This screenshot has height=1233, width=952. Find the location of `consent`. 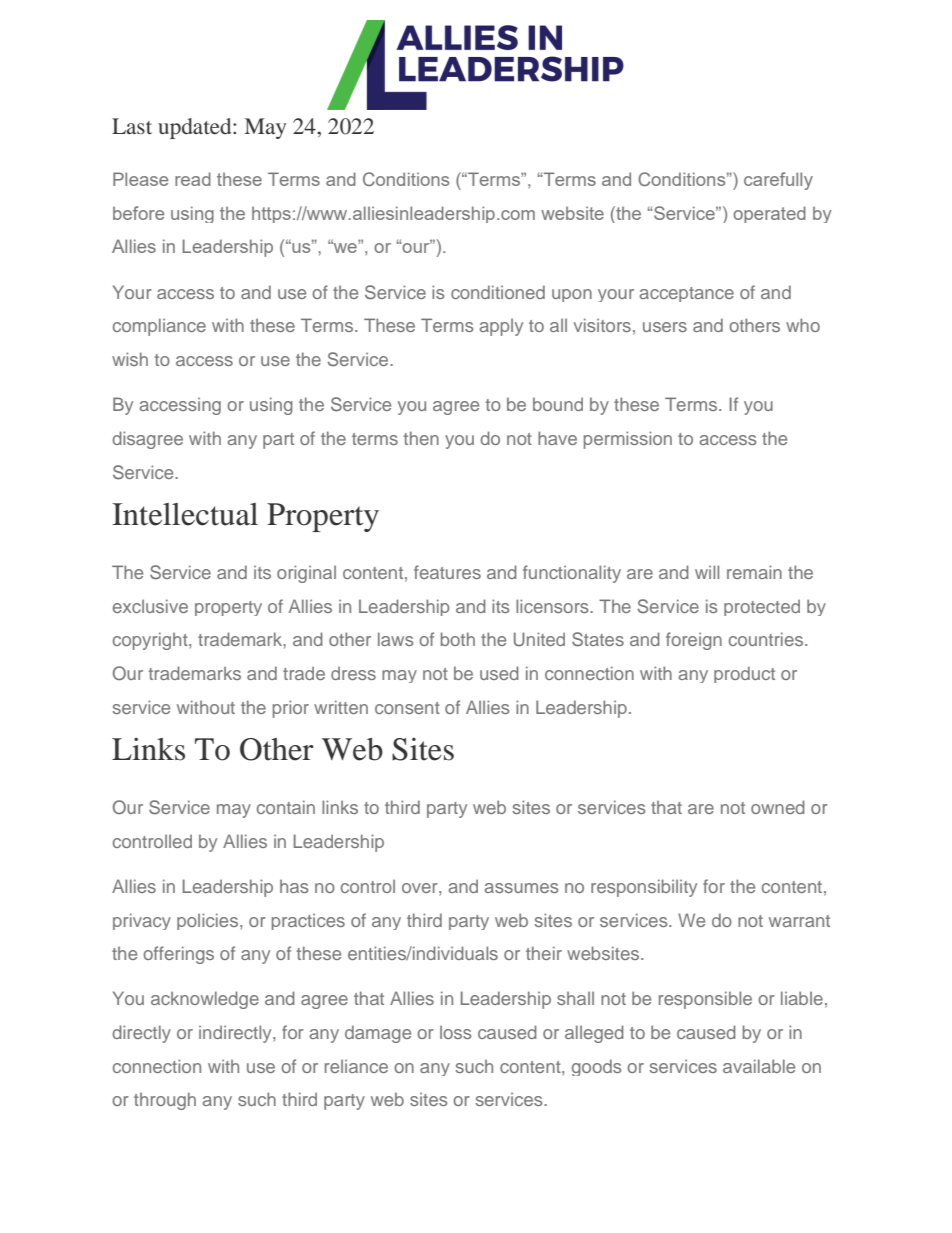

consent is located at coordinates (407, 708).
